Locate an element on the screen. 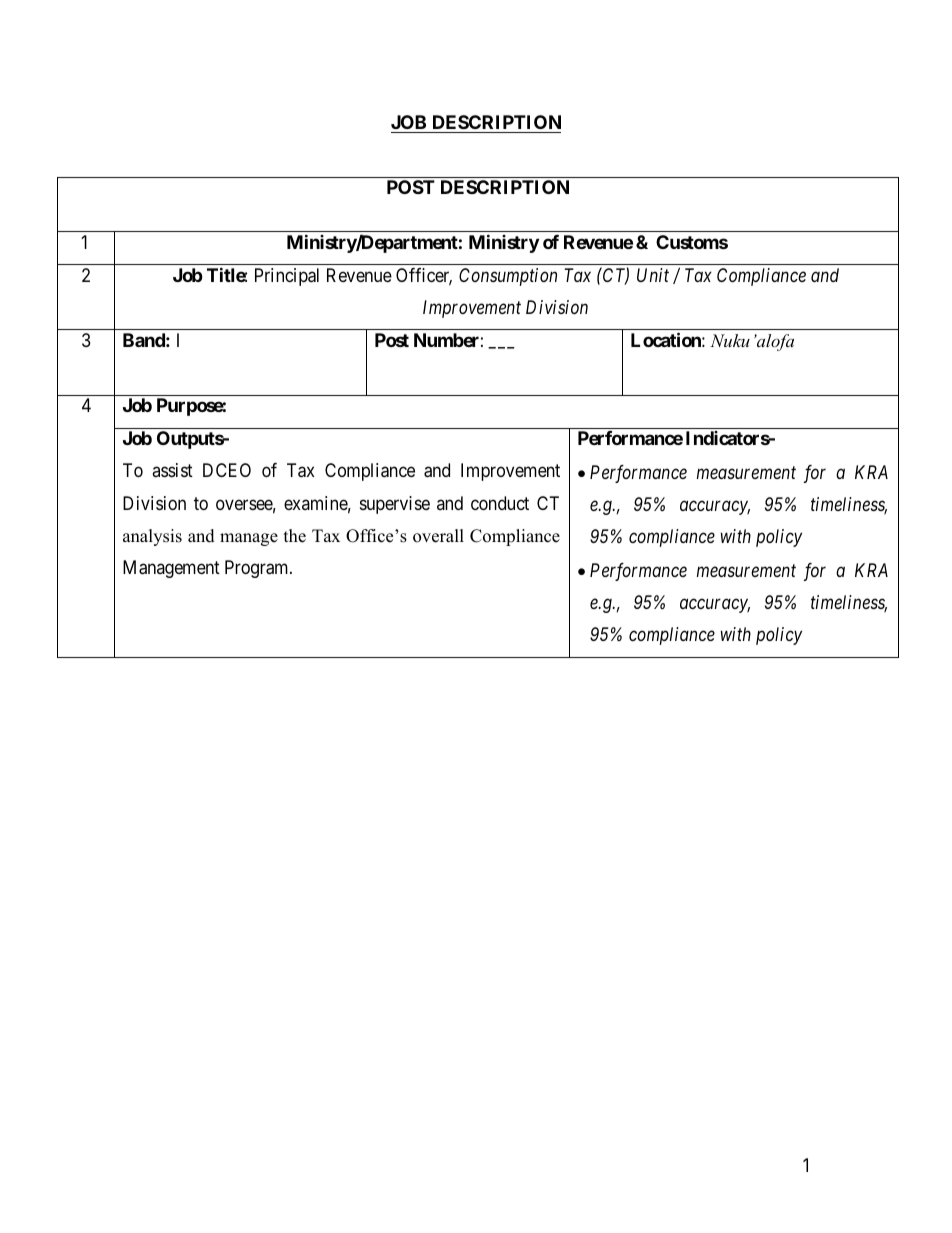  Program is located at coordinates (258, 569).
